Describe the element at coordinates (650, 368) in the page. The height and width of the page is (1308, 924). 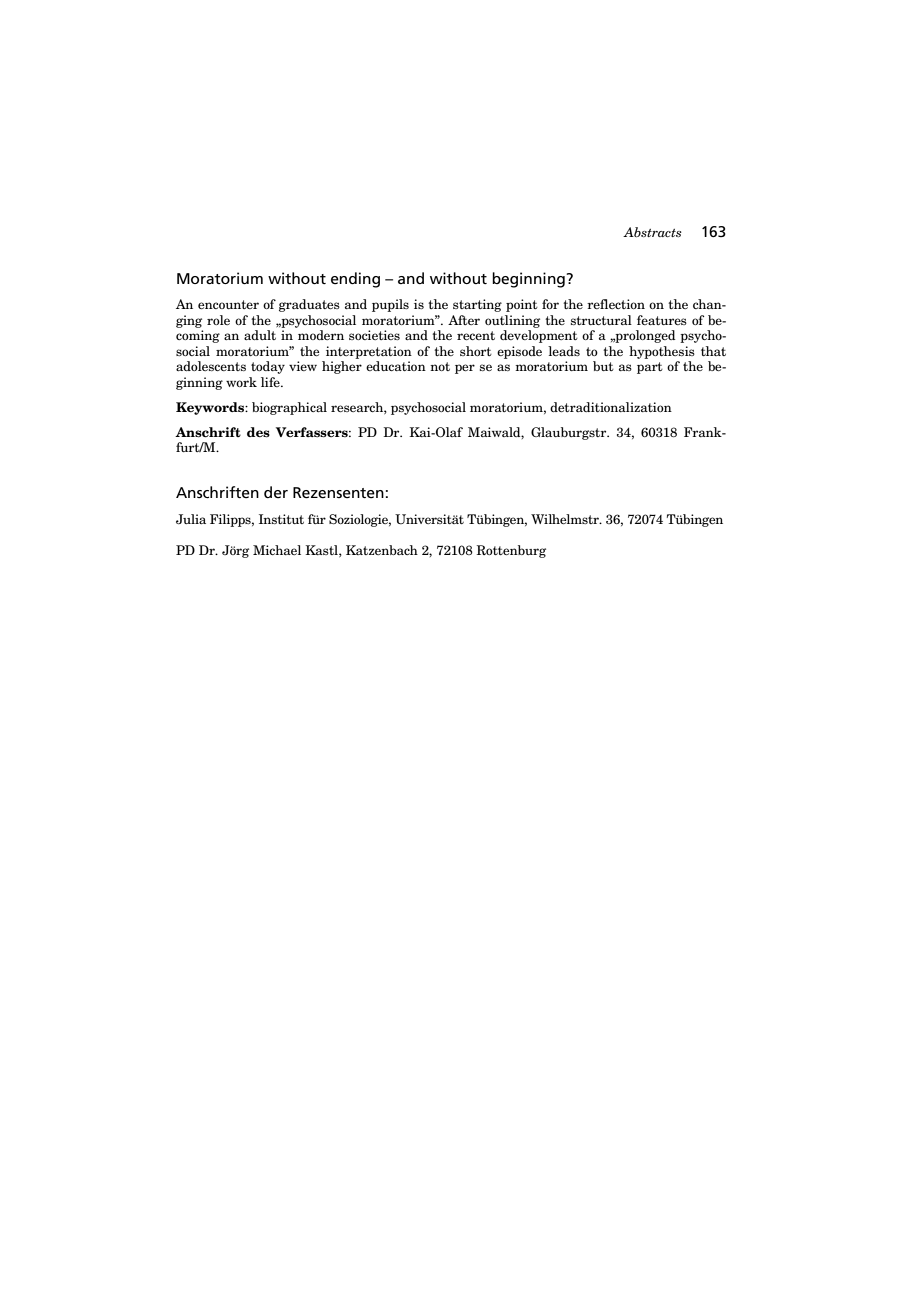
I see `part` at that location.
